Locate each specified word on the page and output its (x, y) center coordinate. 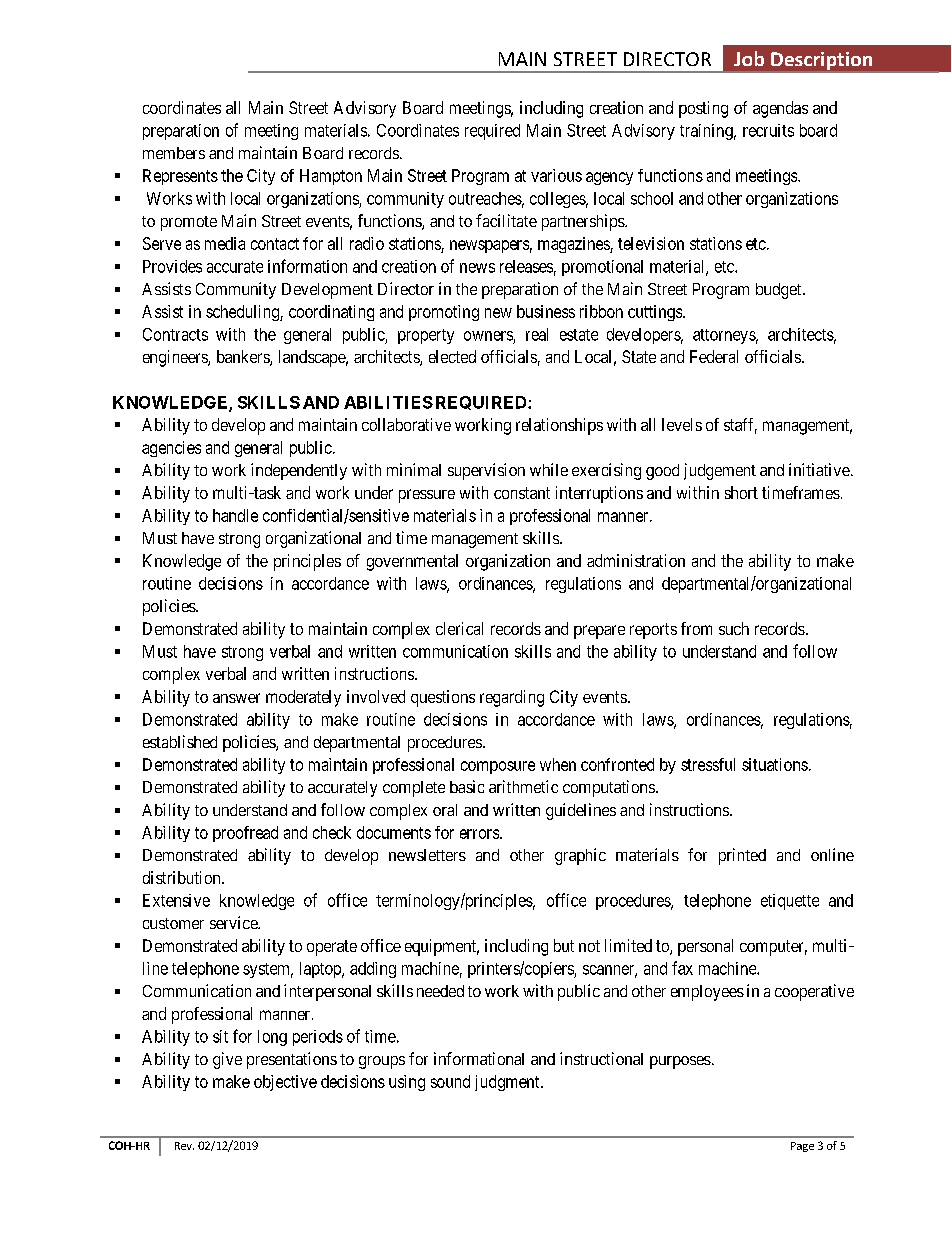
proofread (245, 834)
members (174, 153)
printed (742, 856)
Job (749, 58)
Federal (714, 356)
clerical (459, 628)
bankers (244, 358)
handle (235, 515)
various (556, 175)
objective (285, 1083)
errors (479, 834)
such (734, 628)
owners (488, 336)
